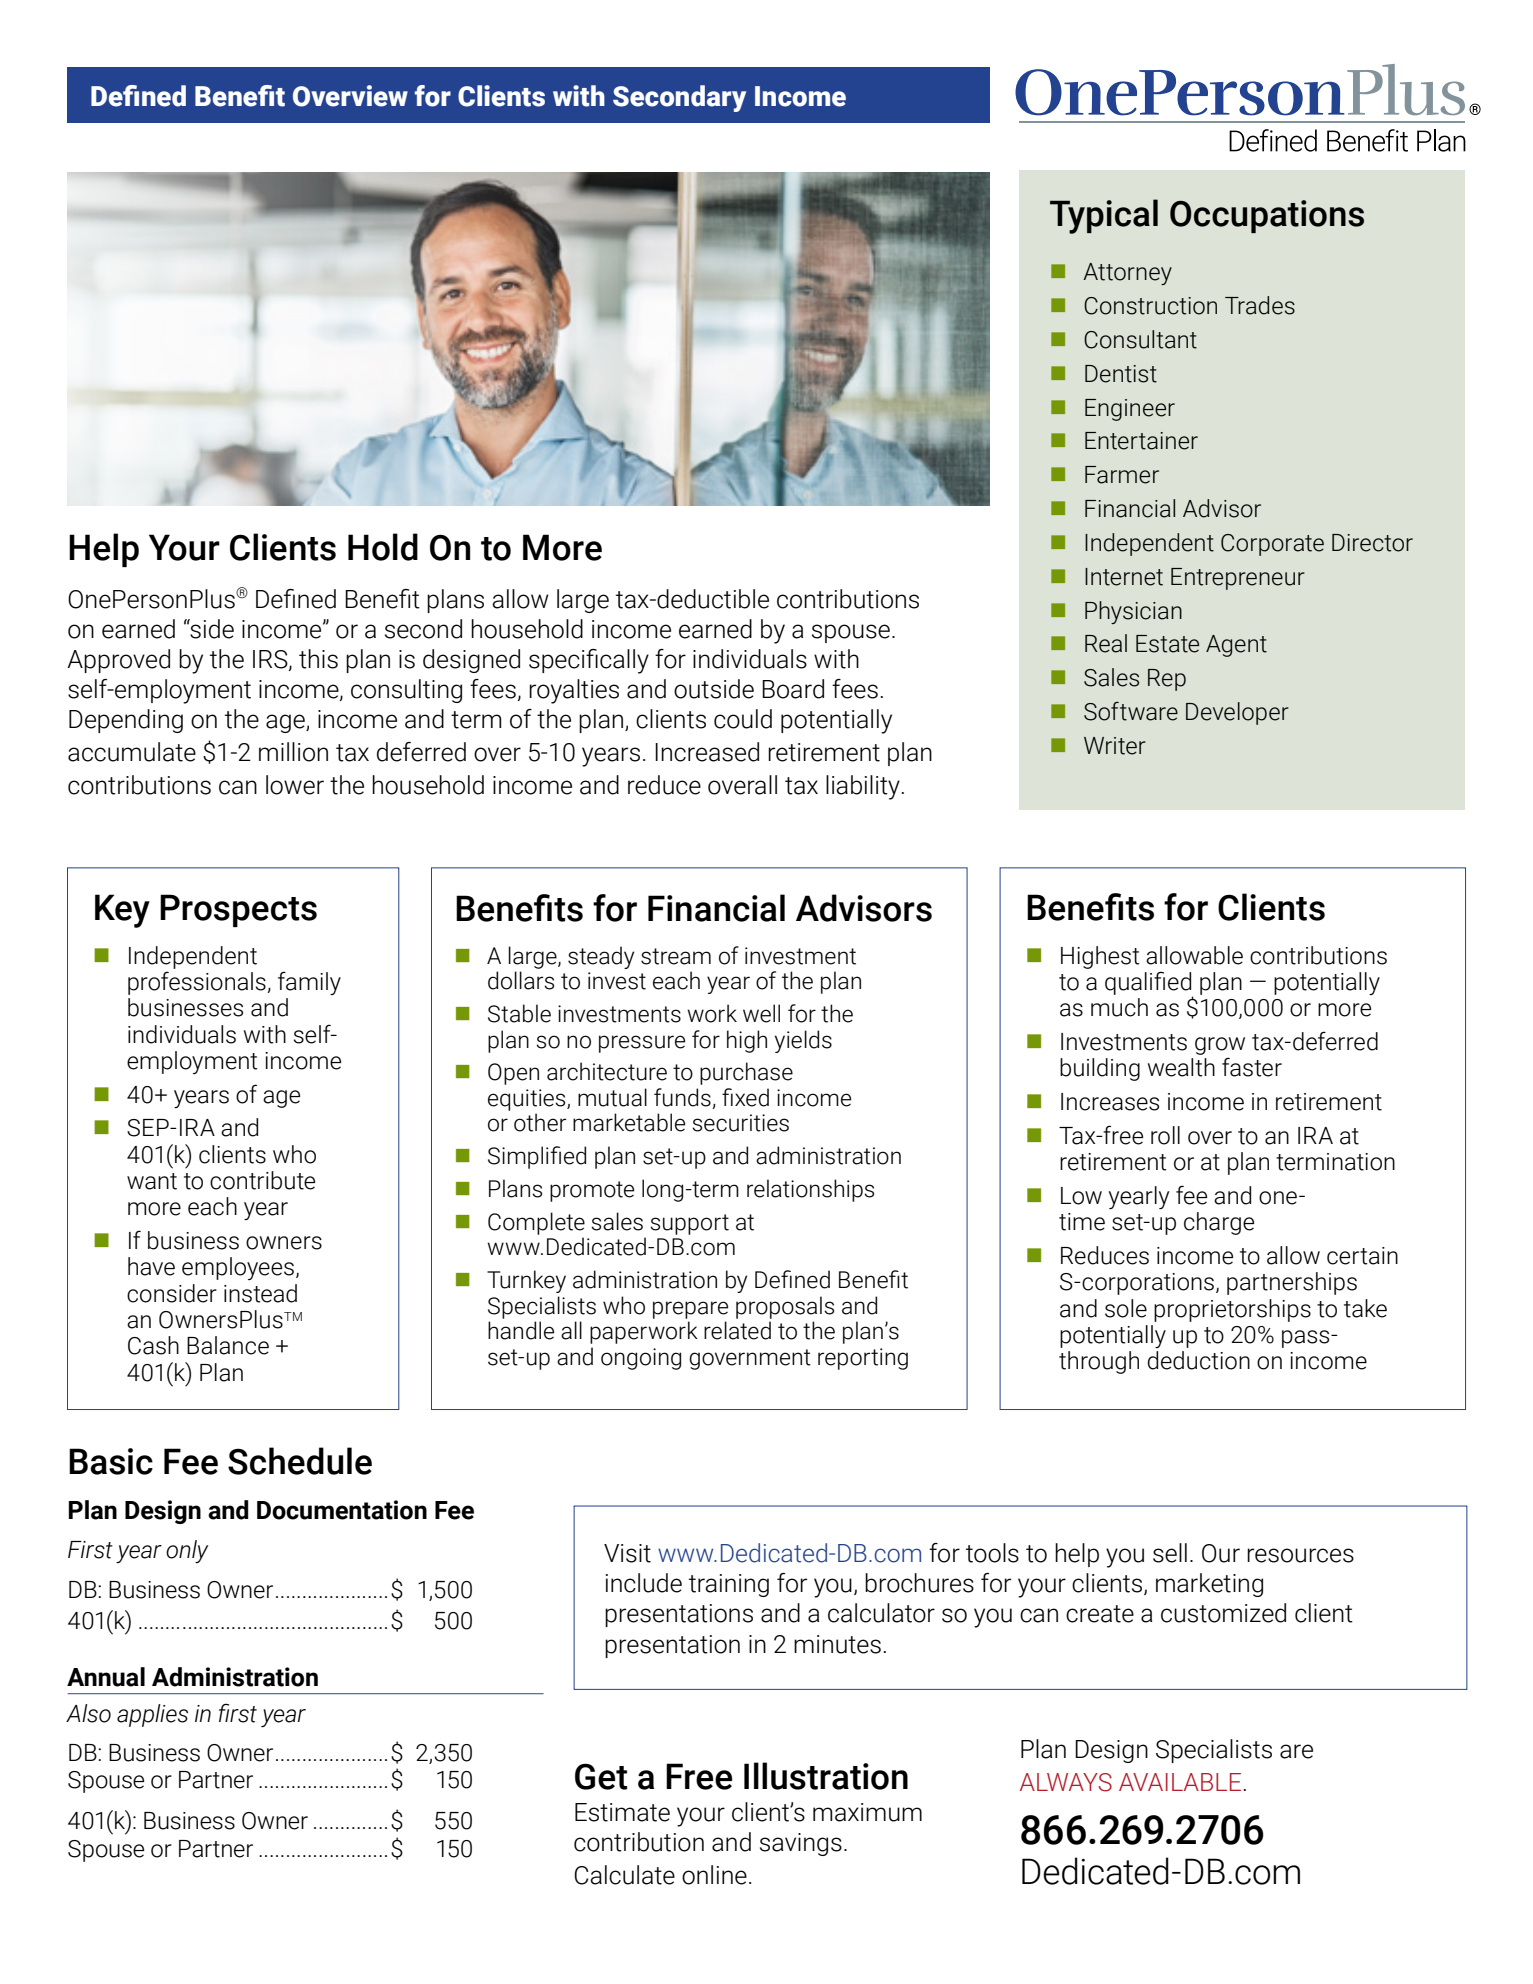 Image resolution: width=1533 pixels, height=1984 pixels. Describe the element at coordinates (1260, 305) in the document. I see `Trades` at that location.
